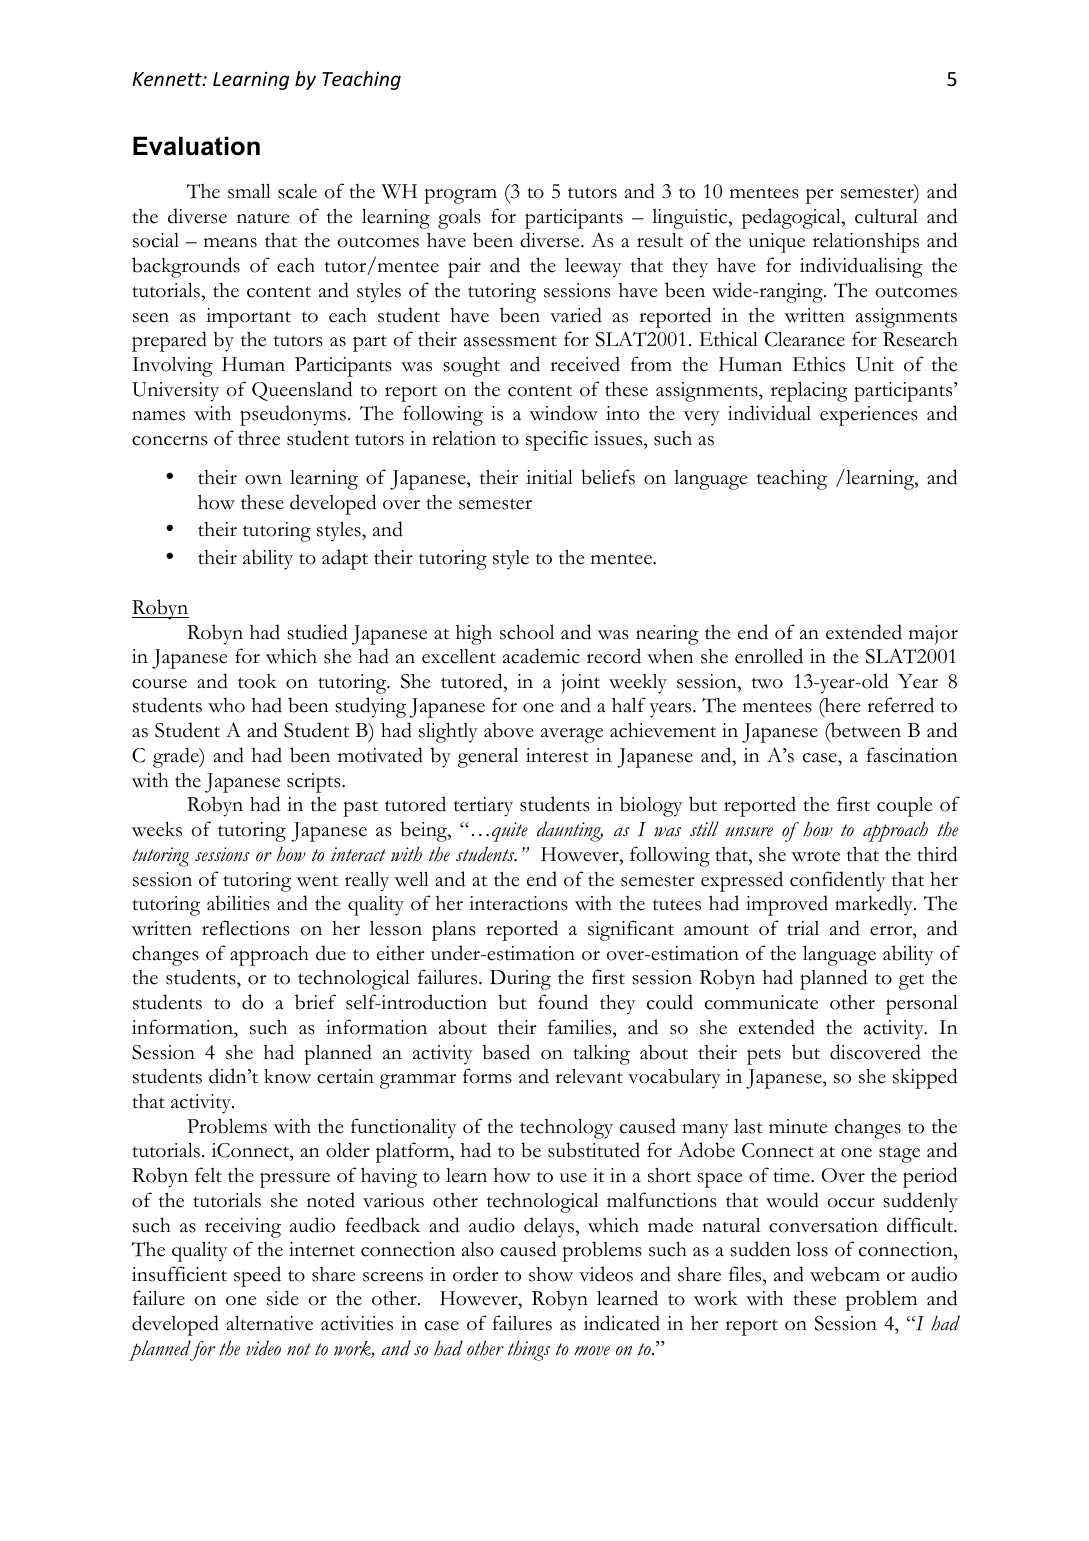  What do you see at coordinates (563, 413) in the screenshot?
I see `window` at bounding box center [563, 413].
